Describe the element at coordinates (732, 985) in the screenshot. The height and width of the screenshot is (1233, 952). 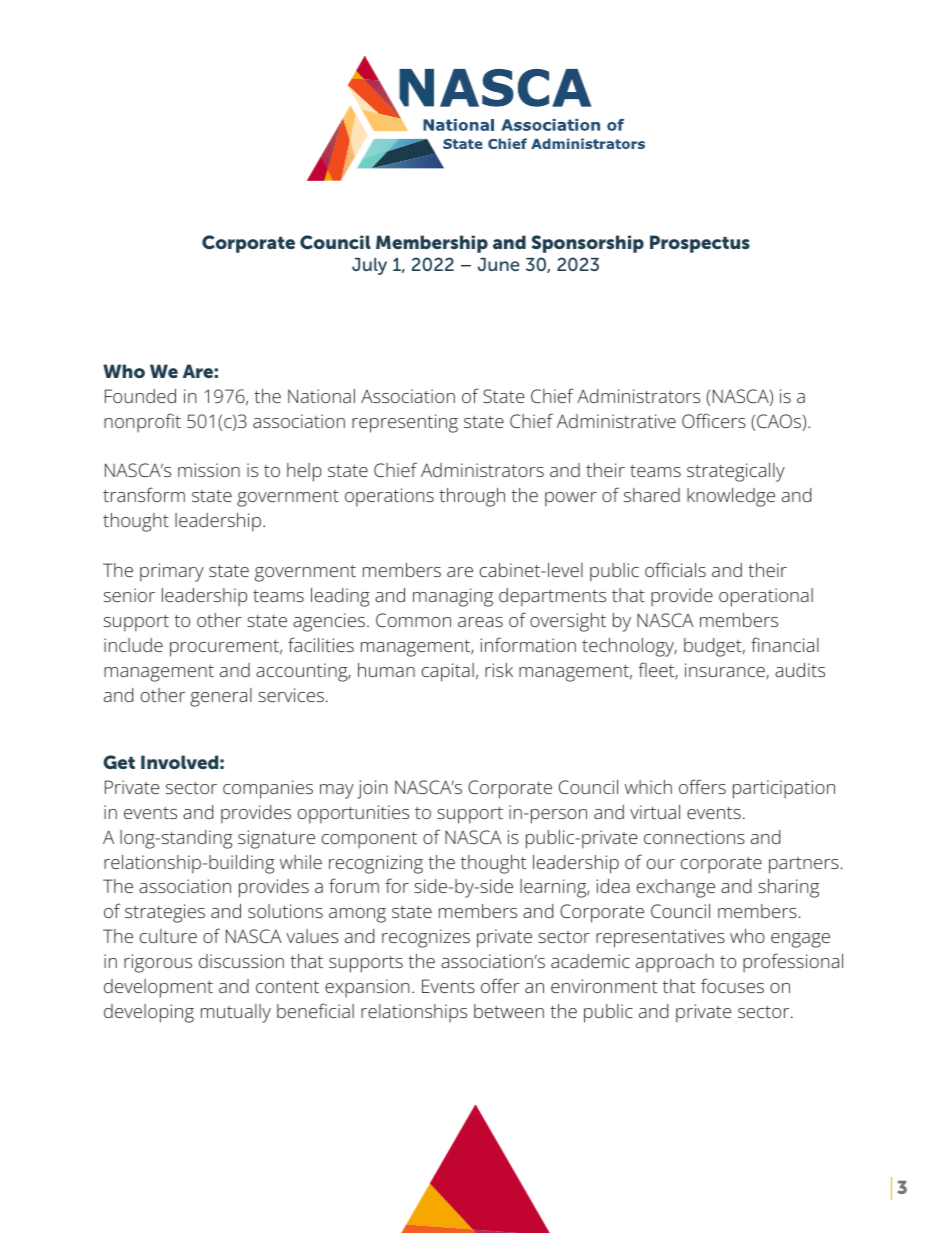
I see `focuses` at that location.
